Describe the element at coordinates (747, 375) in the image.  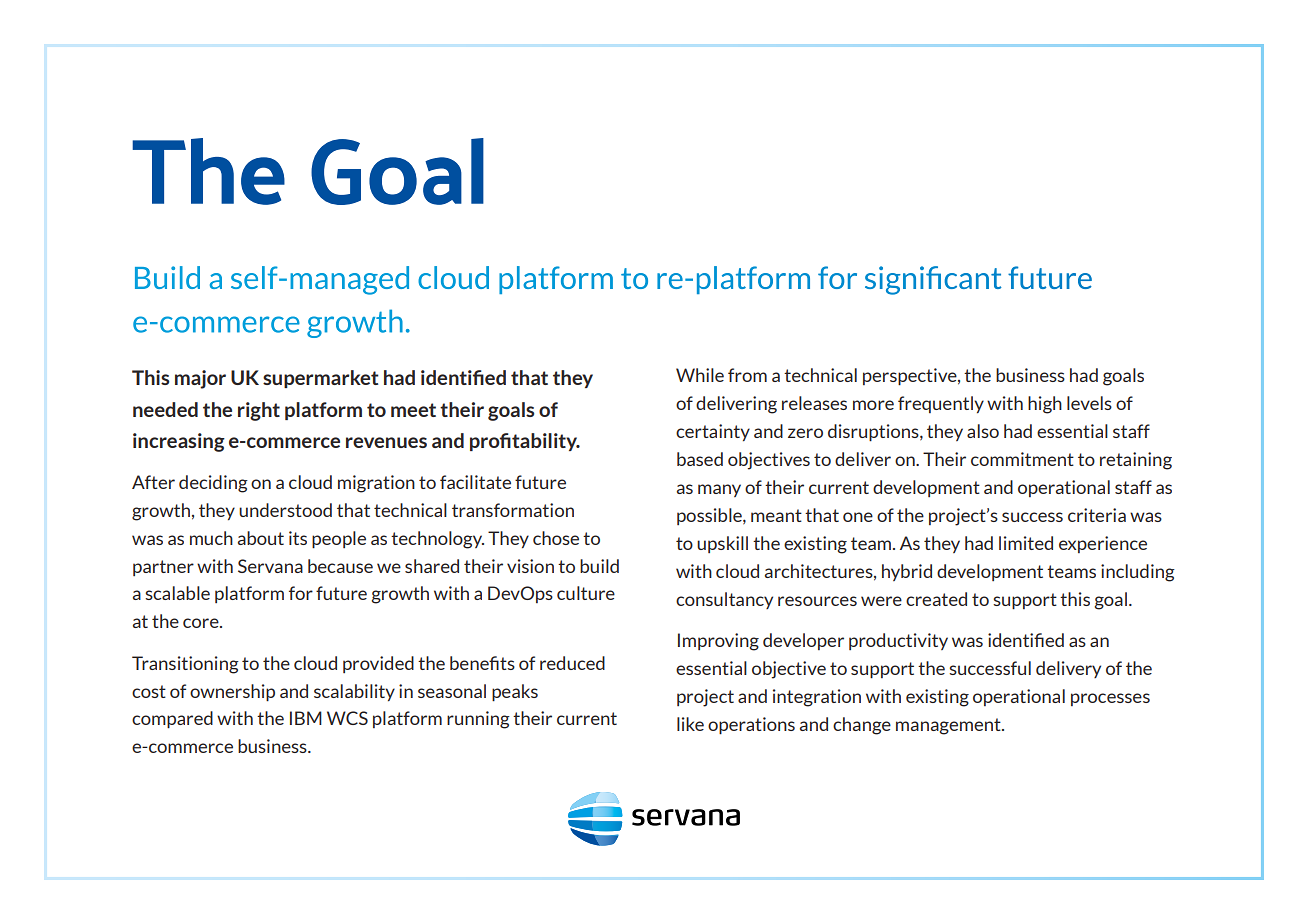
I see `from` at that location.
